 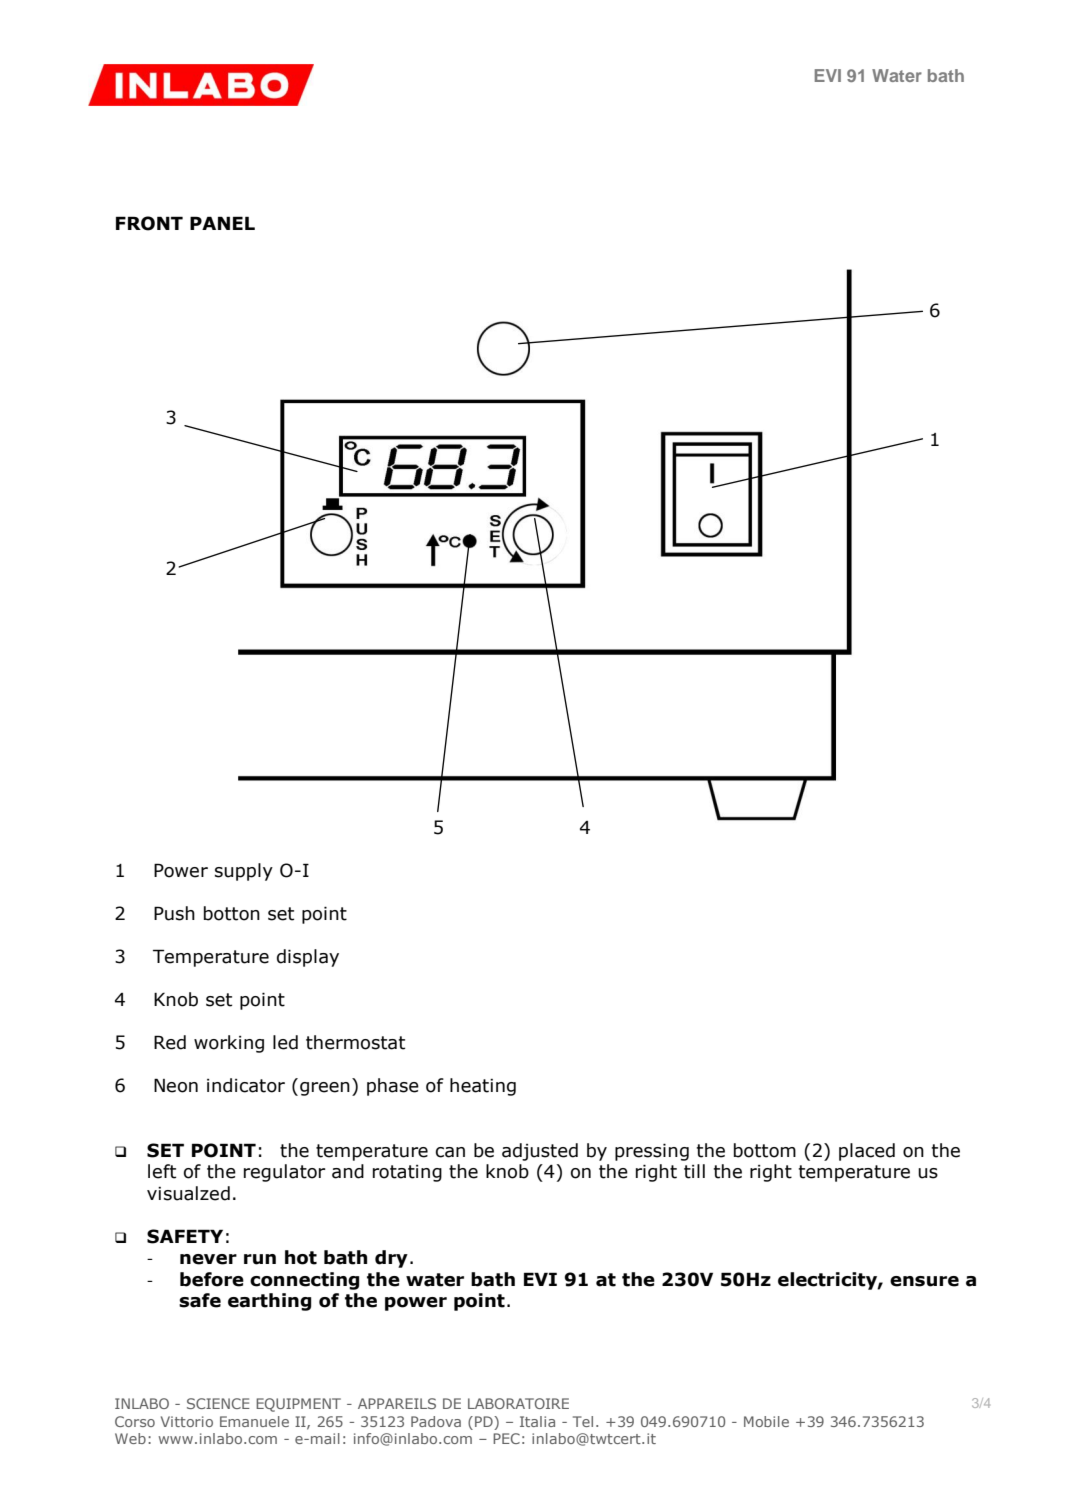 I want to click on FRONT, so click(x=149, y=223).
